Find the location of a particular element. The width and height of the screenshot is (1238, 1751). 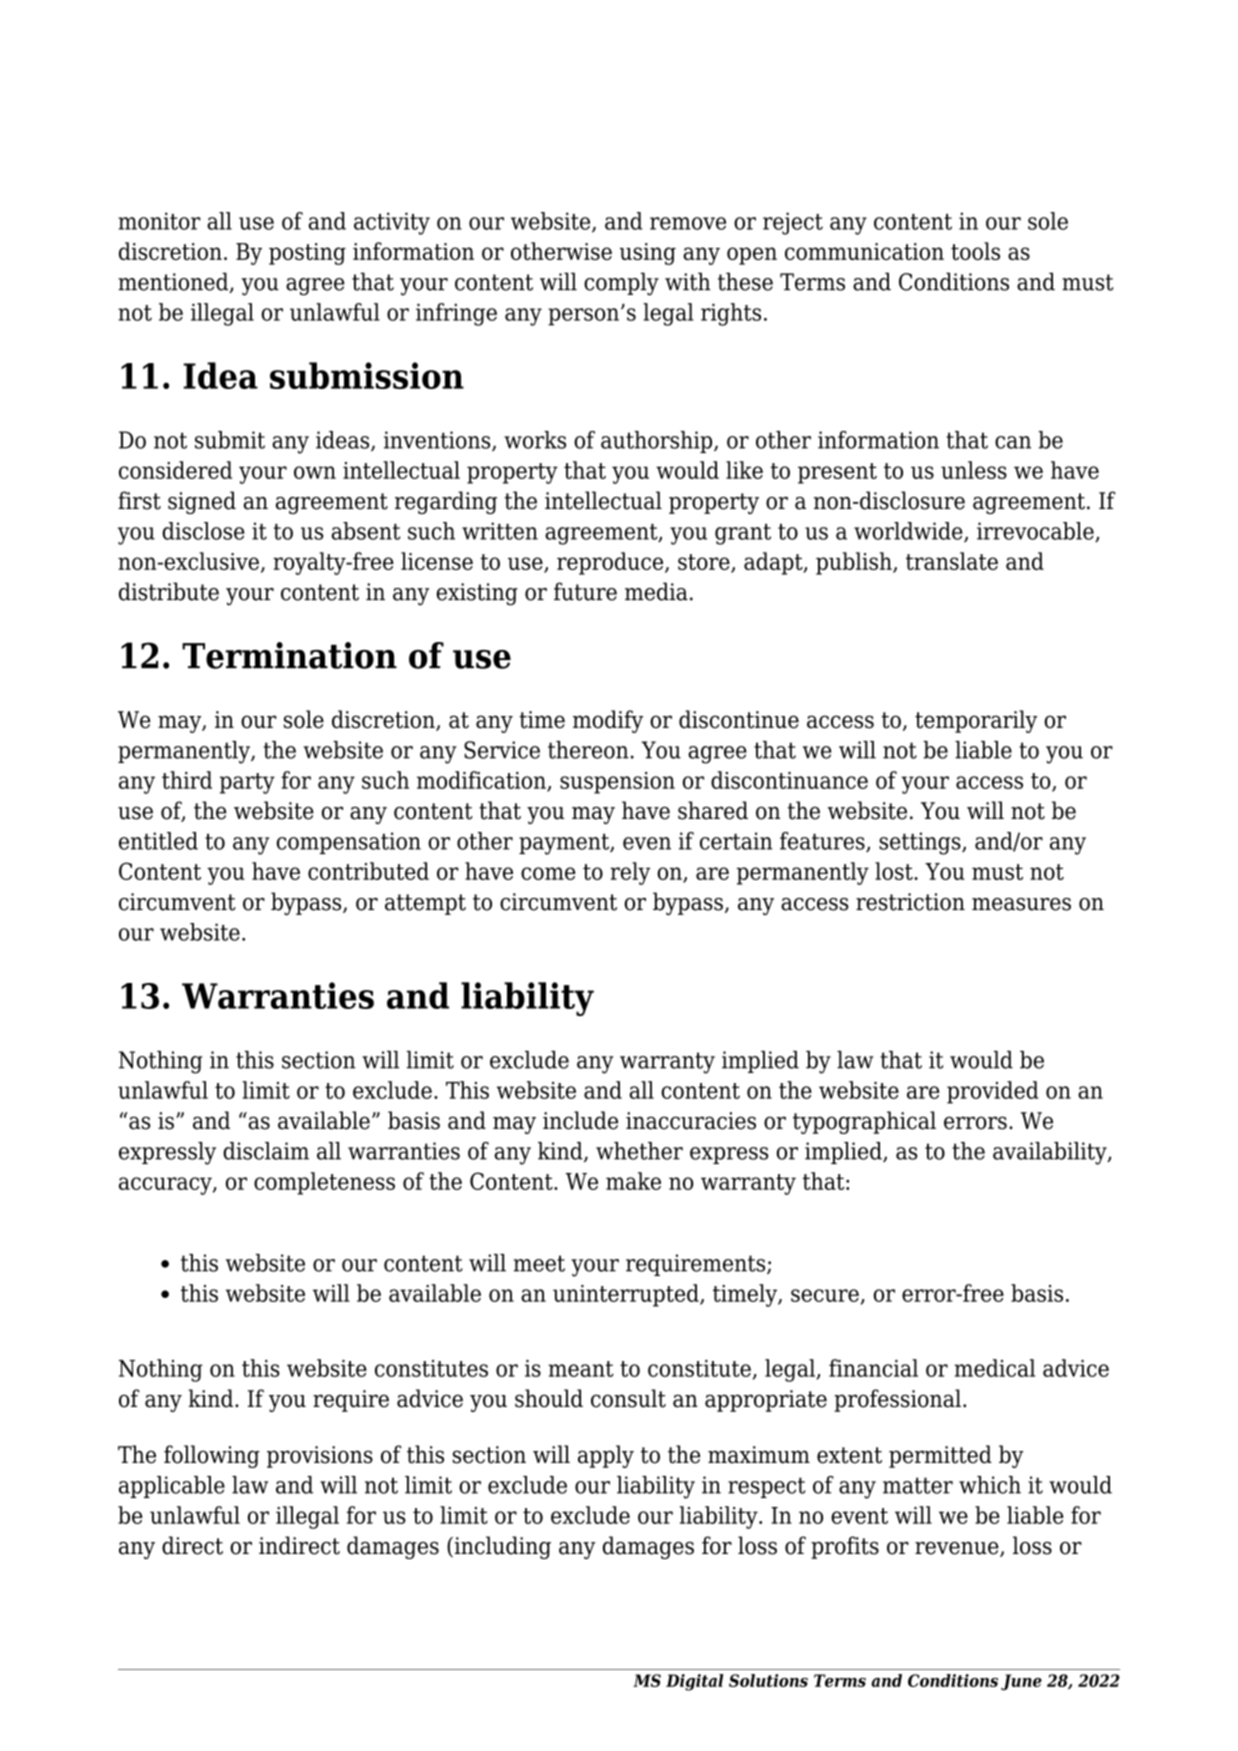

posting is located at coordinates (307, 254).
